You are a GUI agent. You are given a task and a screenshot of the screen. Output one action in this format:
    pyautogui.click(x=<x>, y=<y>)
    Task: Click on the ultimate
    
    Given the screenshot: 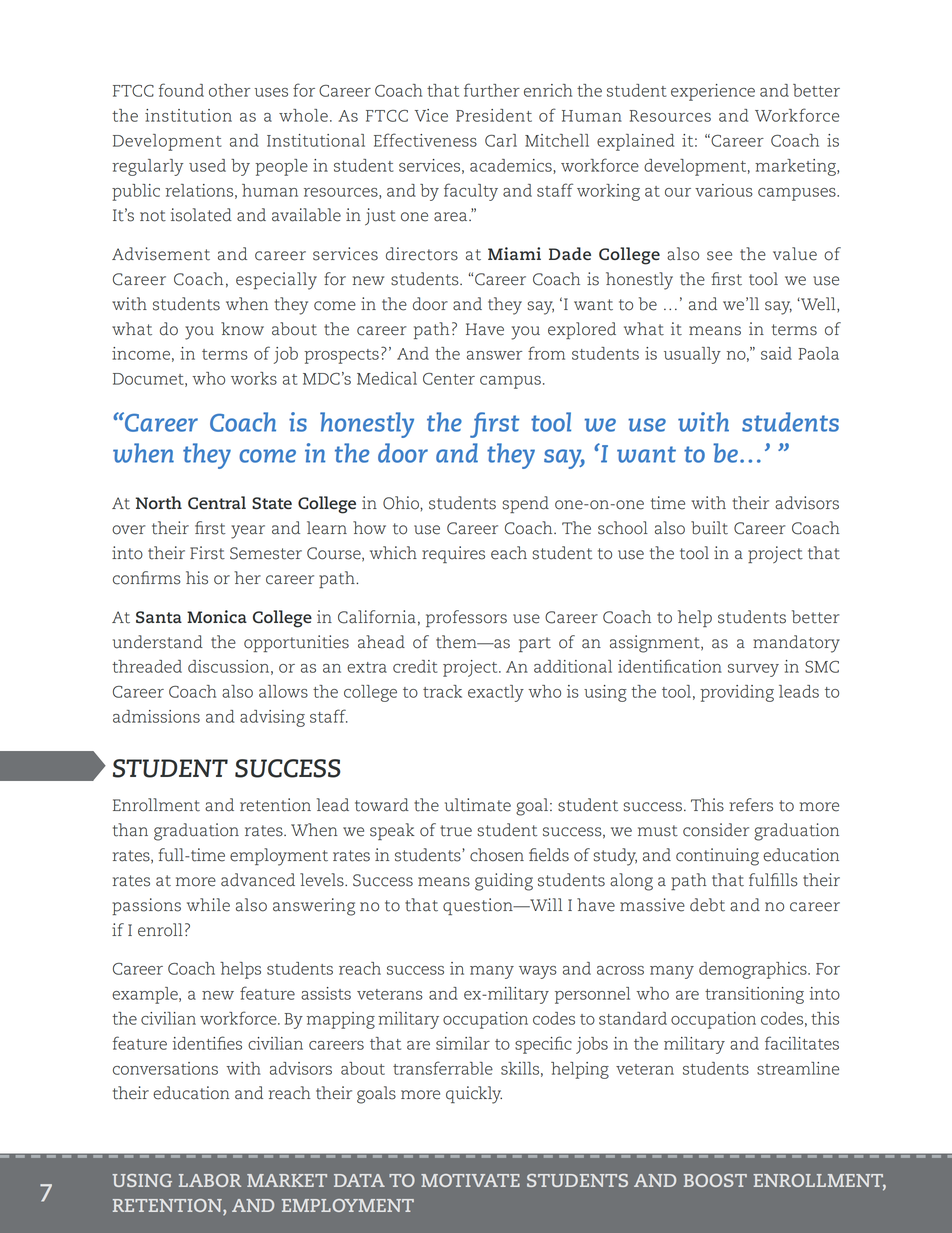 What is the action you would take?
    pyautogui.click(x=478, y=805)
